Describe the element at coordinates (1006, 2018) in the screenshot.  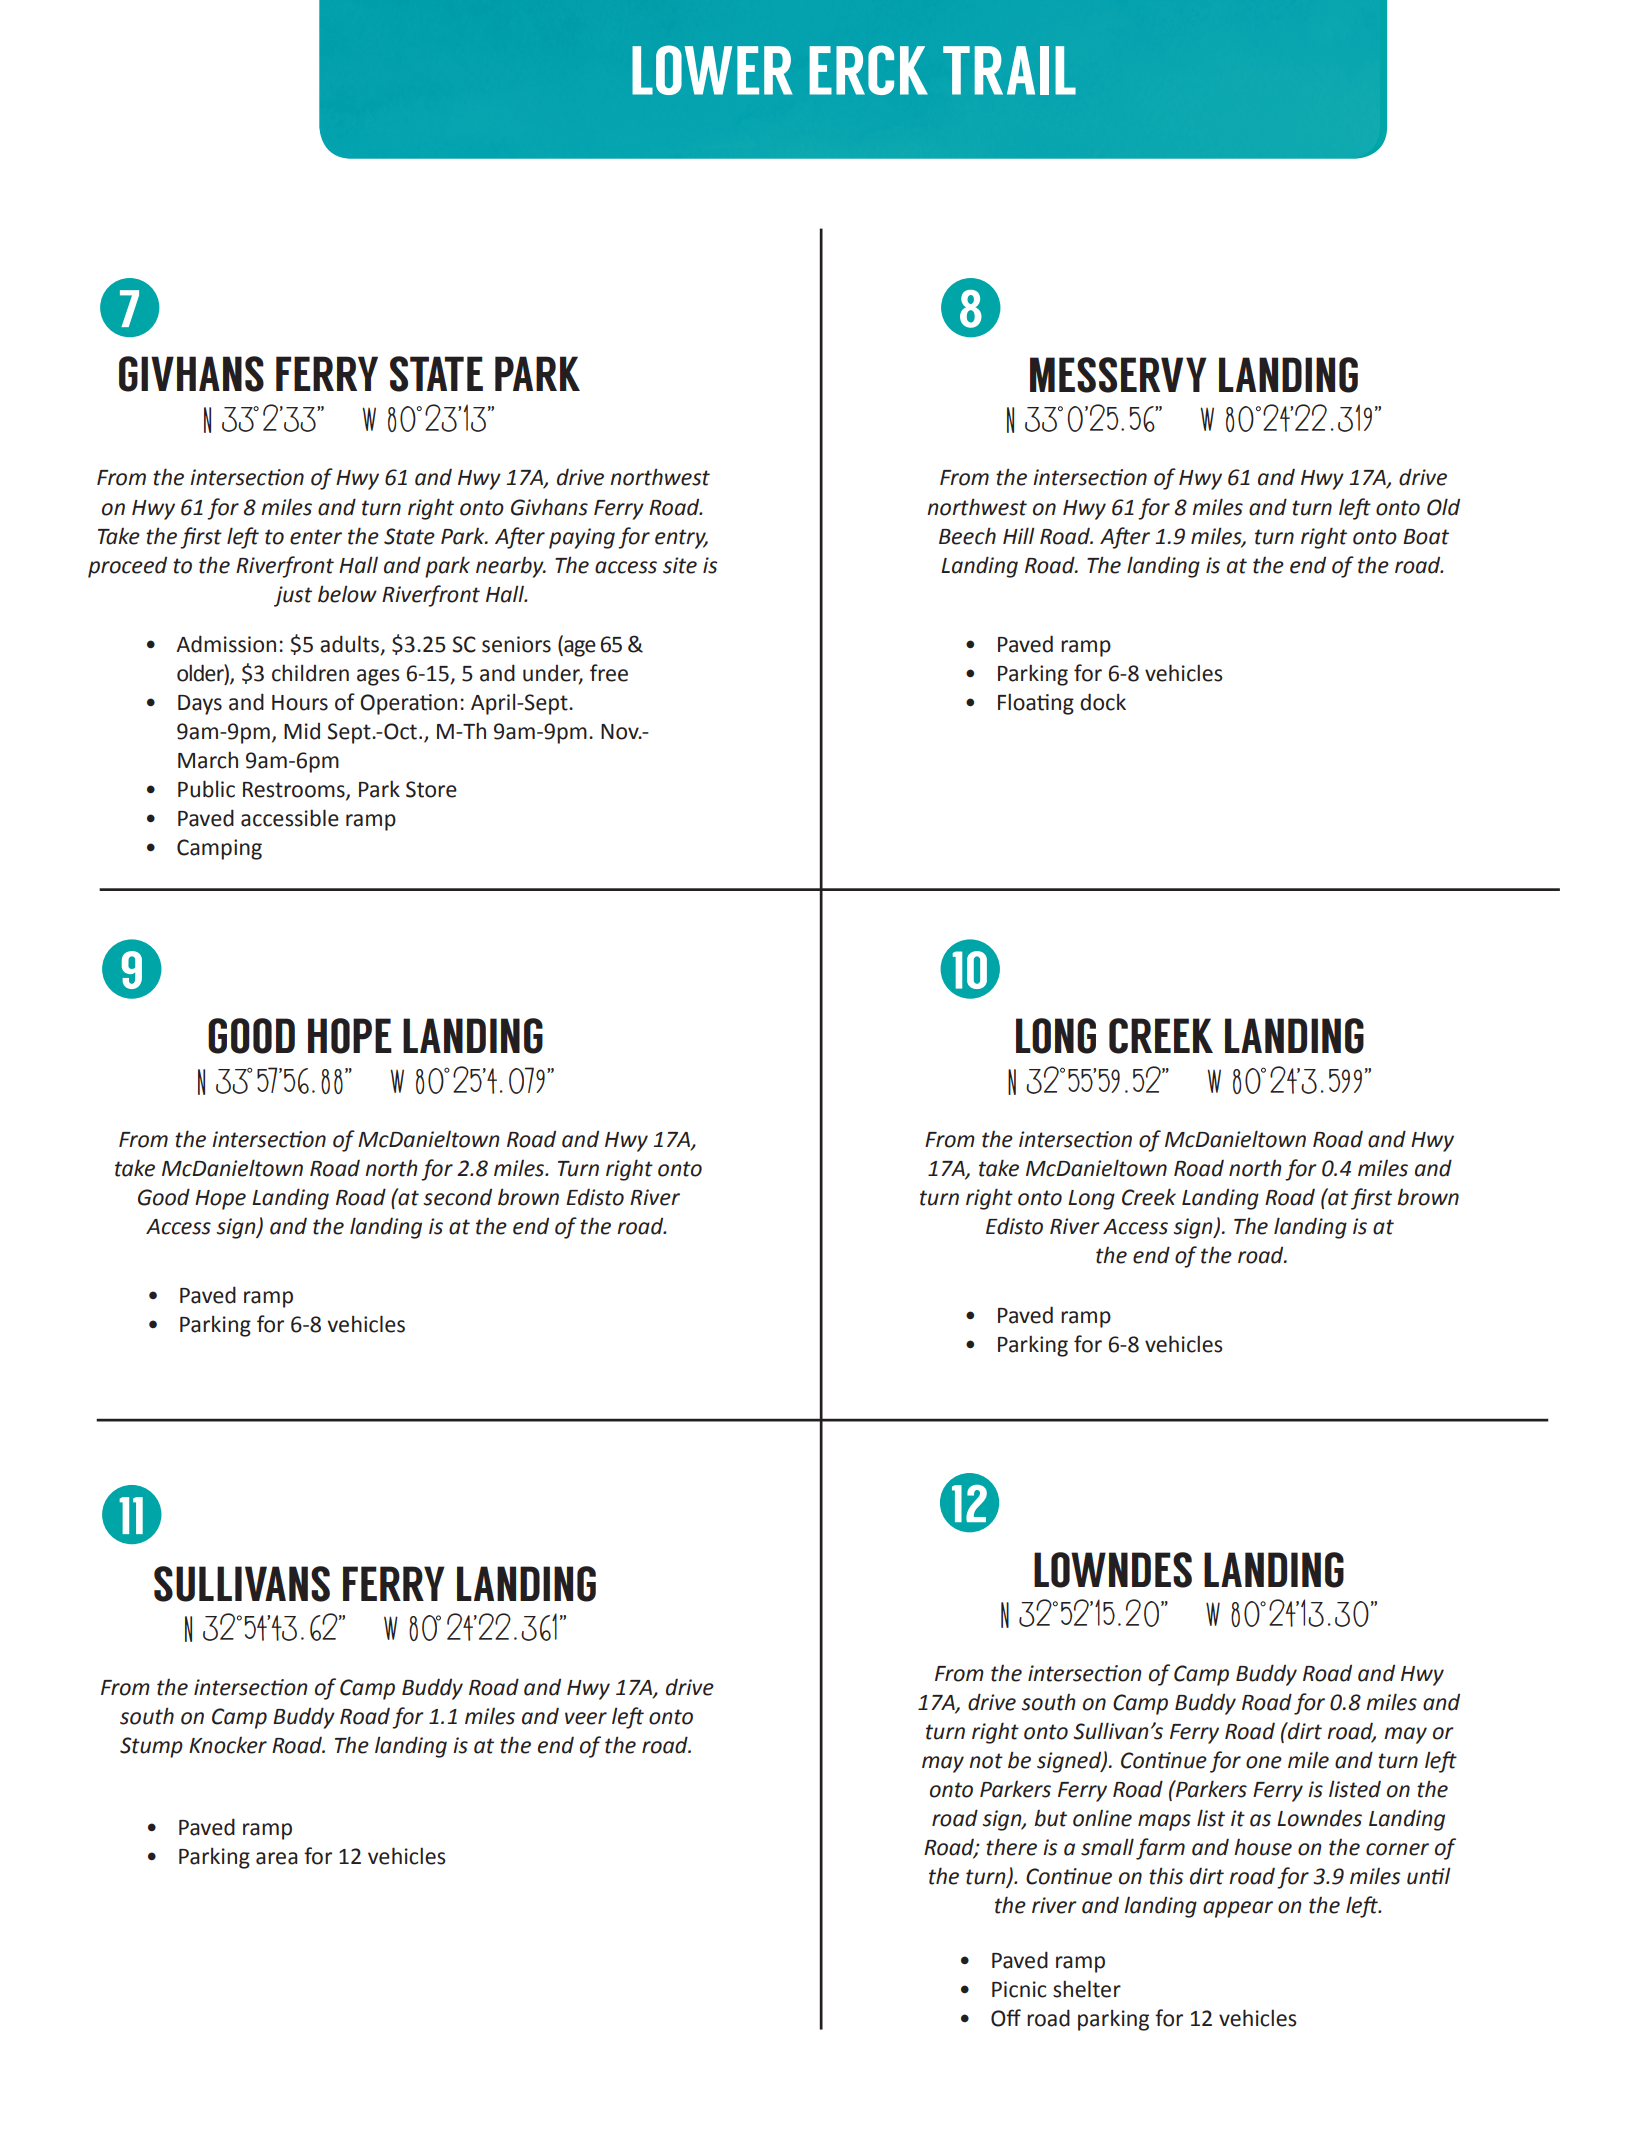
I see `Off` at that location.
